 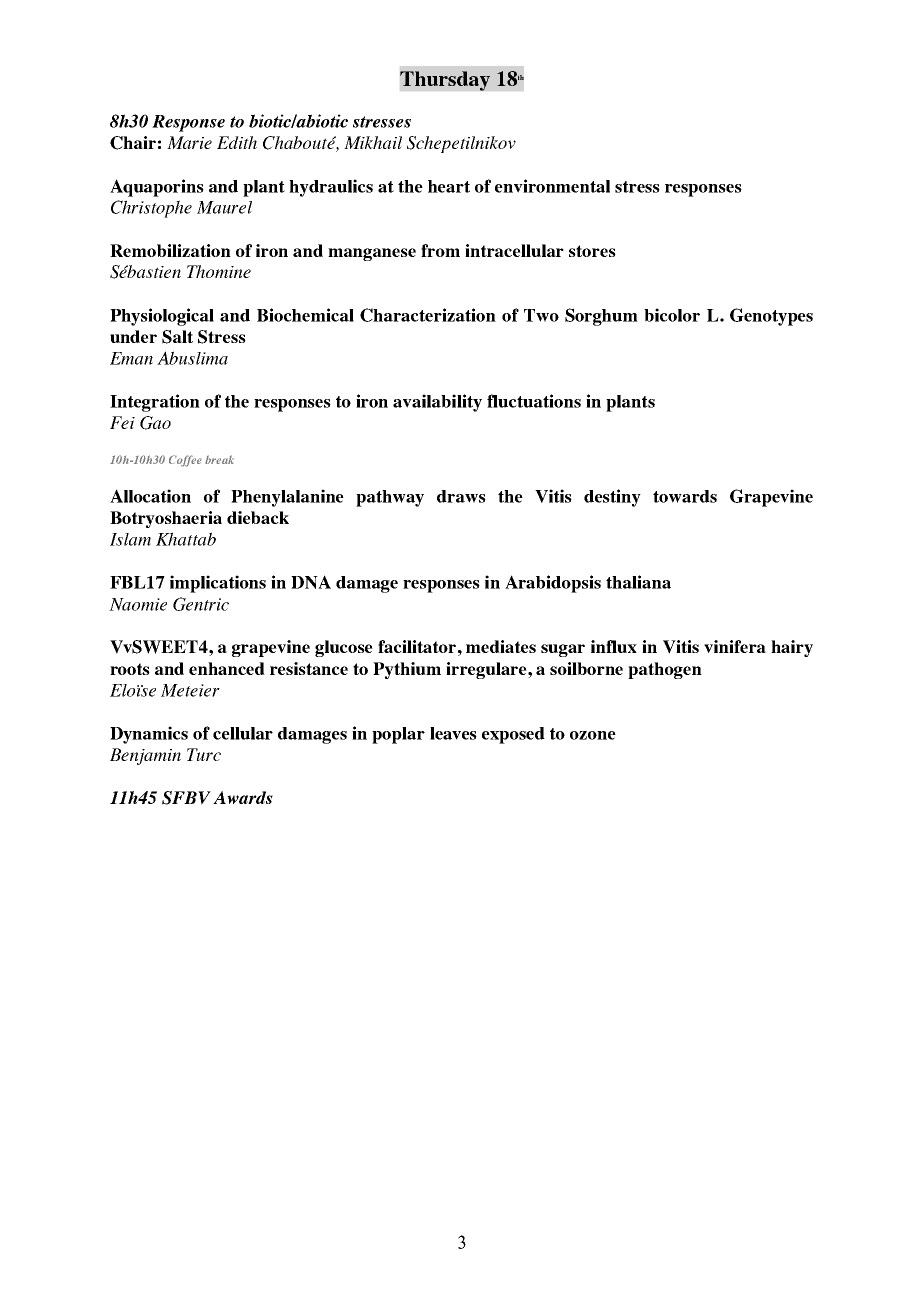 What do you see at coordinates (218, 584) in the document?
I see `implications` at bounding box center [218, 584].
